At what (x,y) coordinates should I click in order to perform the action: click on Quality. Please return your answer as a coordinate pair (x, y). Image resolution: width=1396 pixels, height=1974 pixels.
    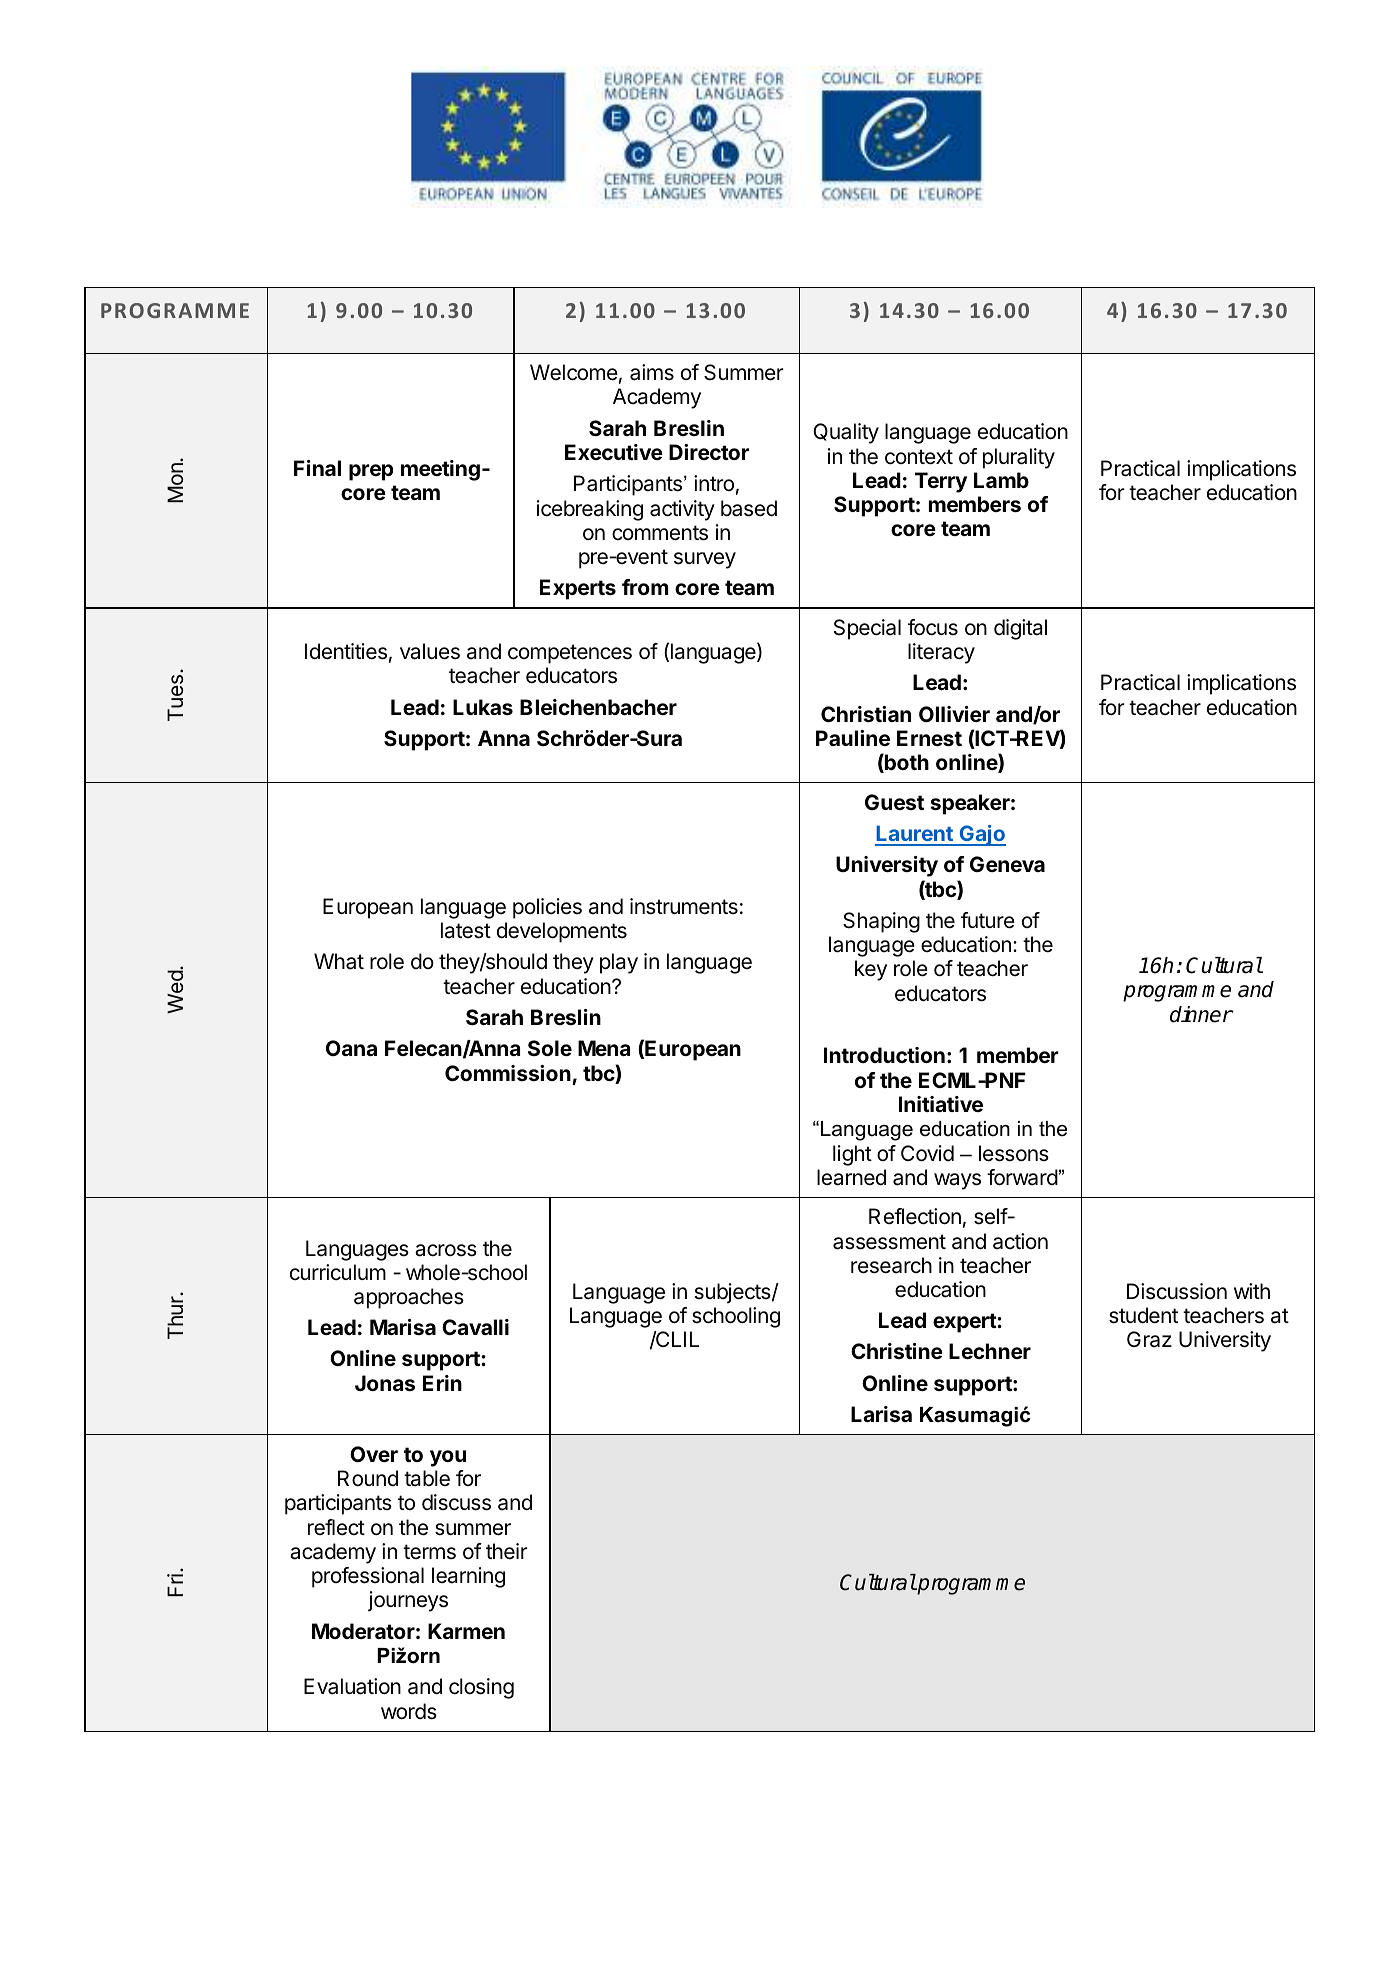
    Looking at the image, I should click on (846, 433).
